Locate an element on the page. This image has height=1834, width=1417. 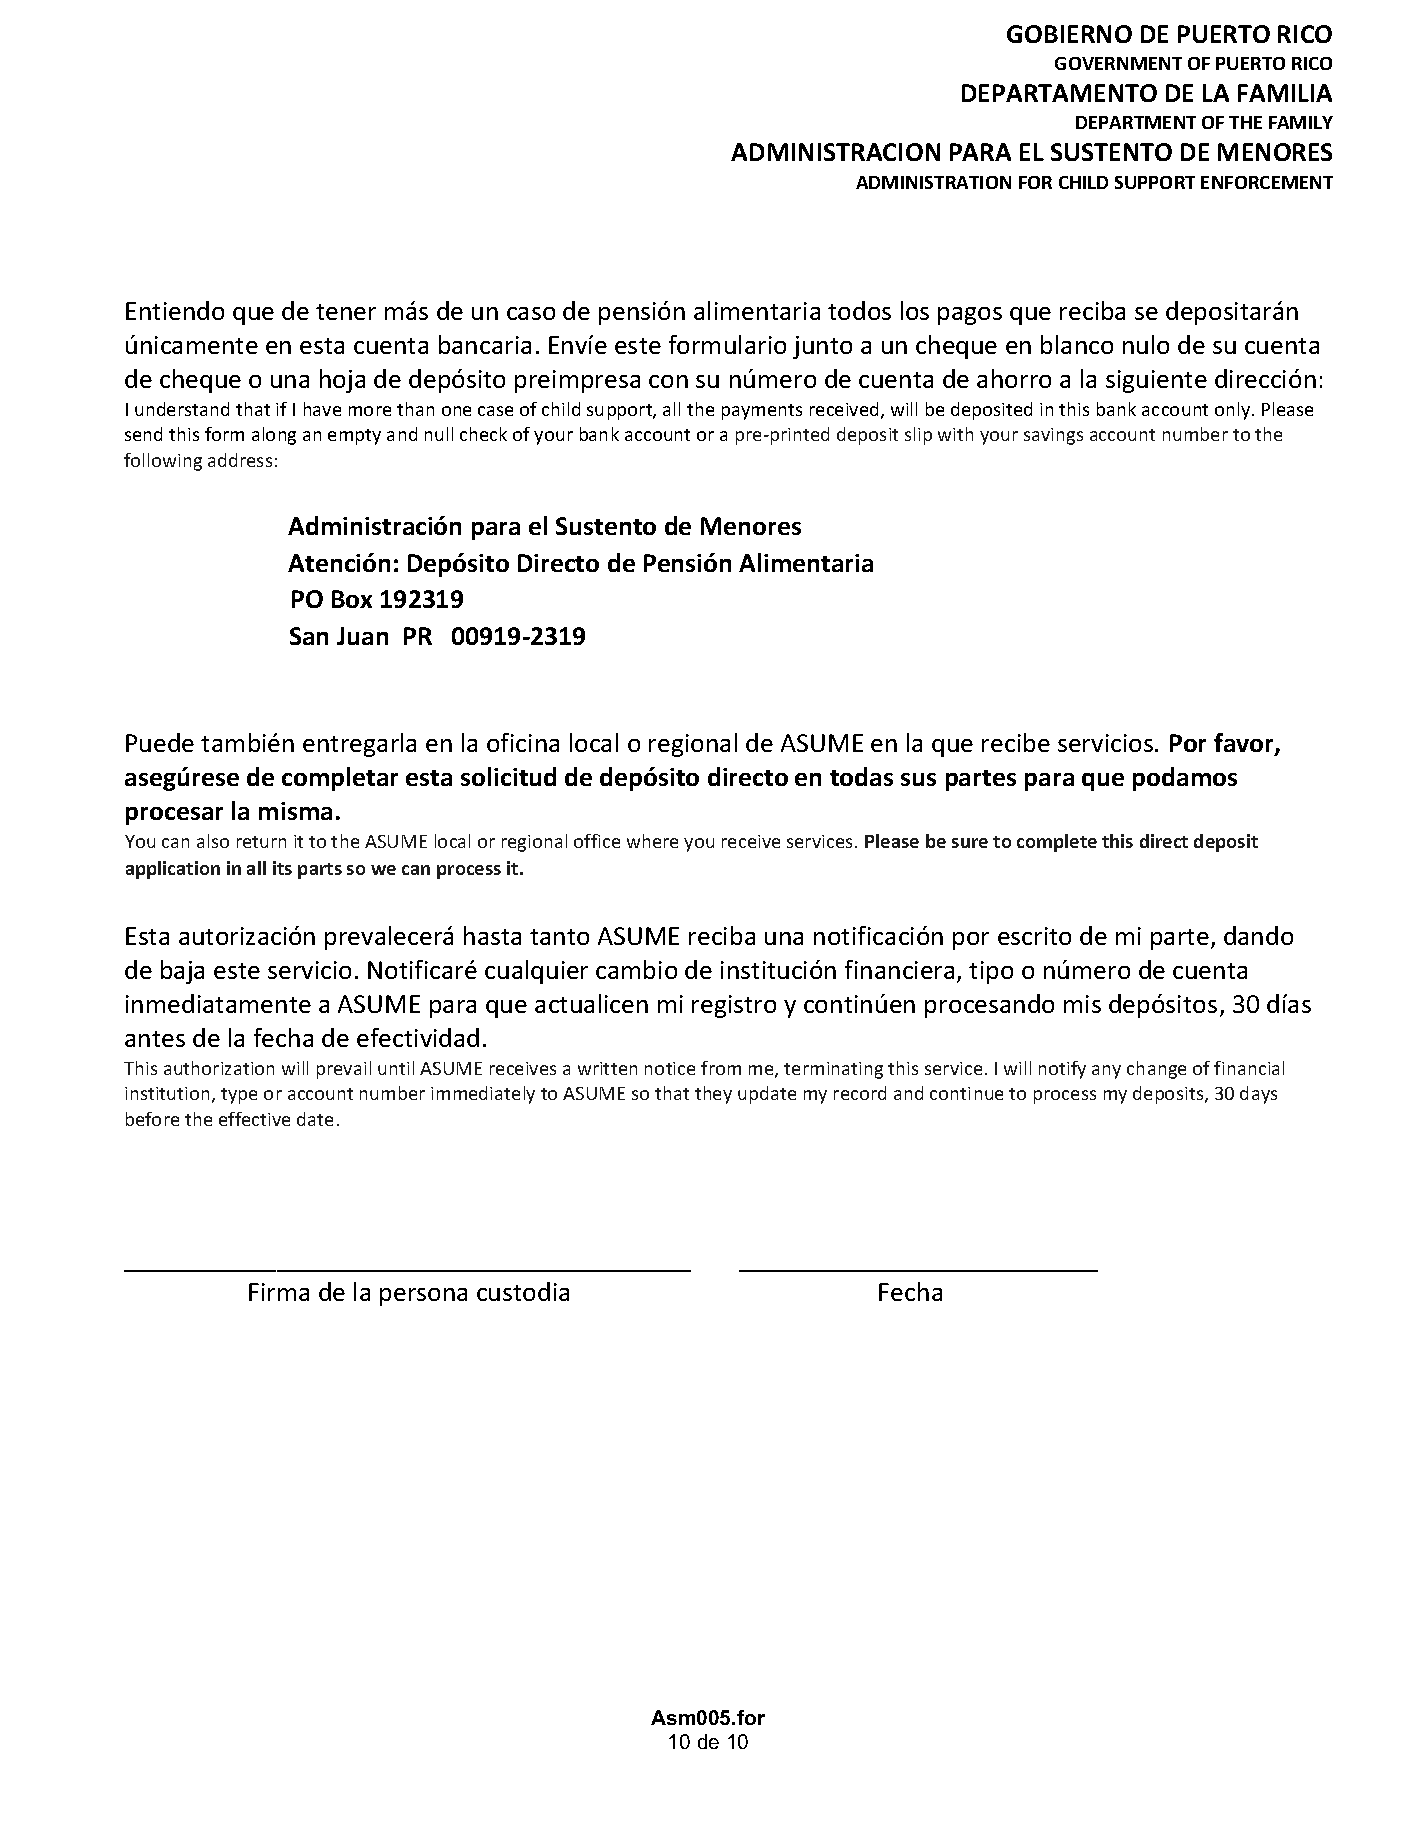
favor is located at coordinates (1245, 744).
